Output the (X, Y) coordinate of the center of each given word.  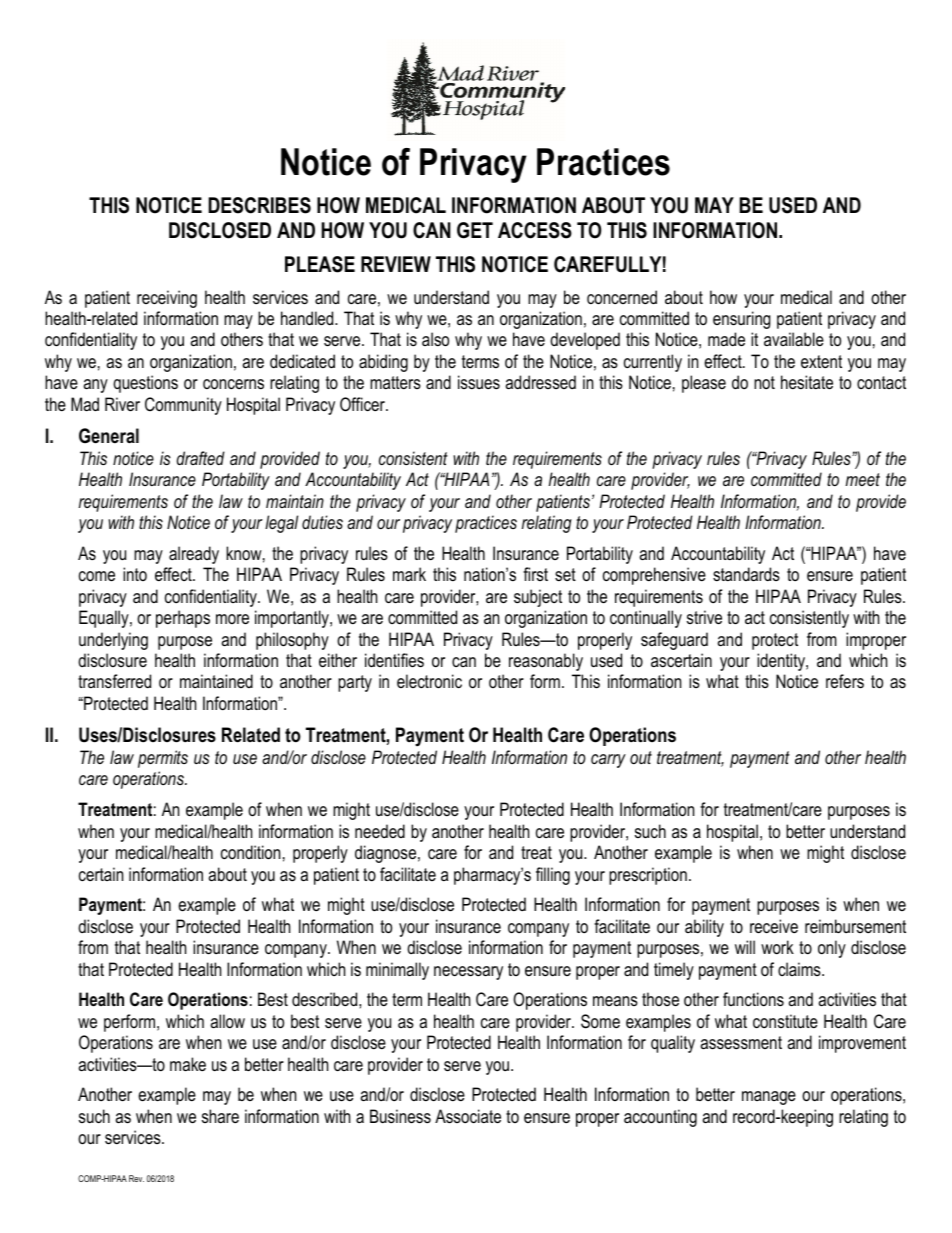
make (188, 1064)
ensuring (742, 320)
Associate (468, 1116)
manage (769, 1098)
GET (475, 230)
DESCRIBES (259, 205)
